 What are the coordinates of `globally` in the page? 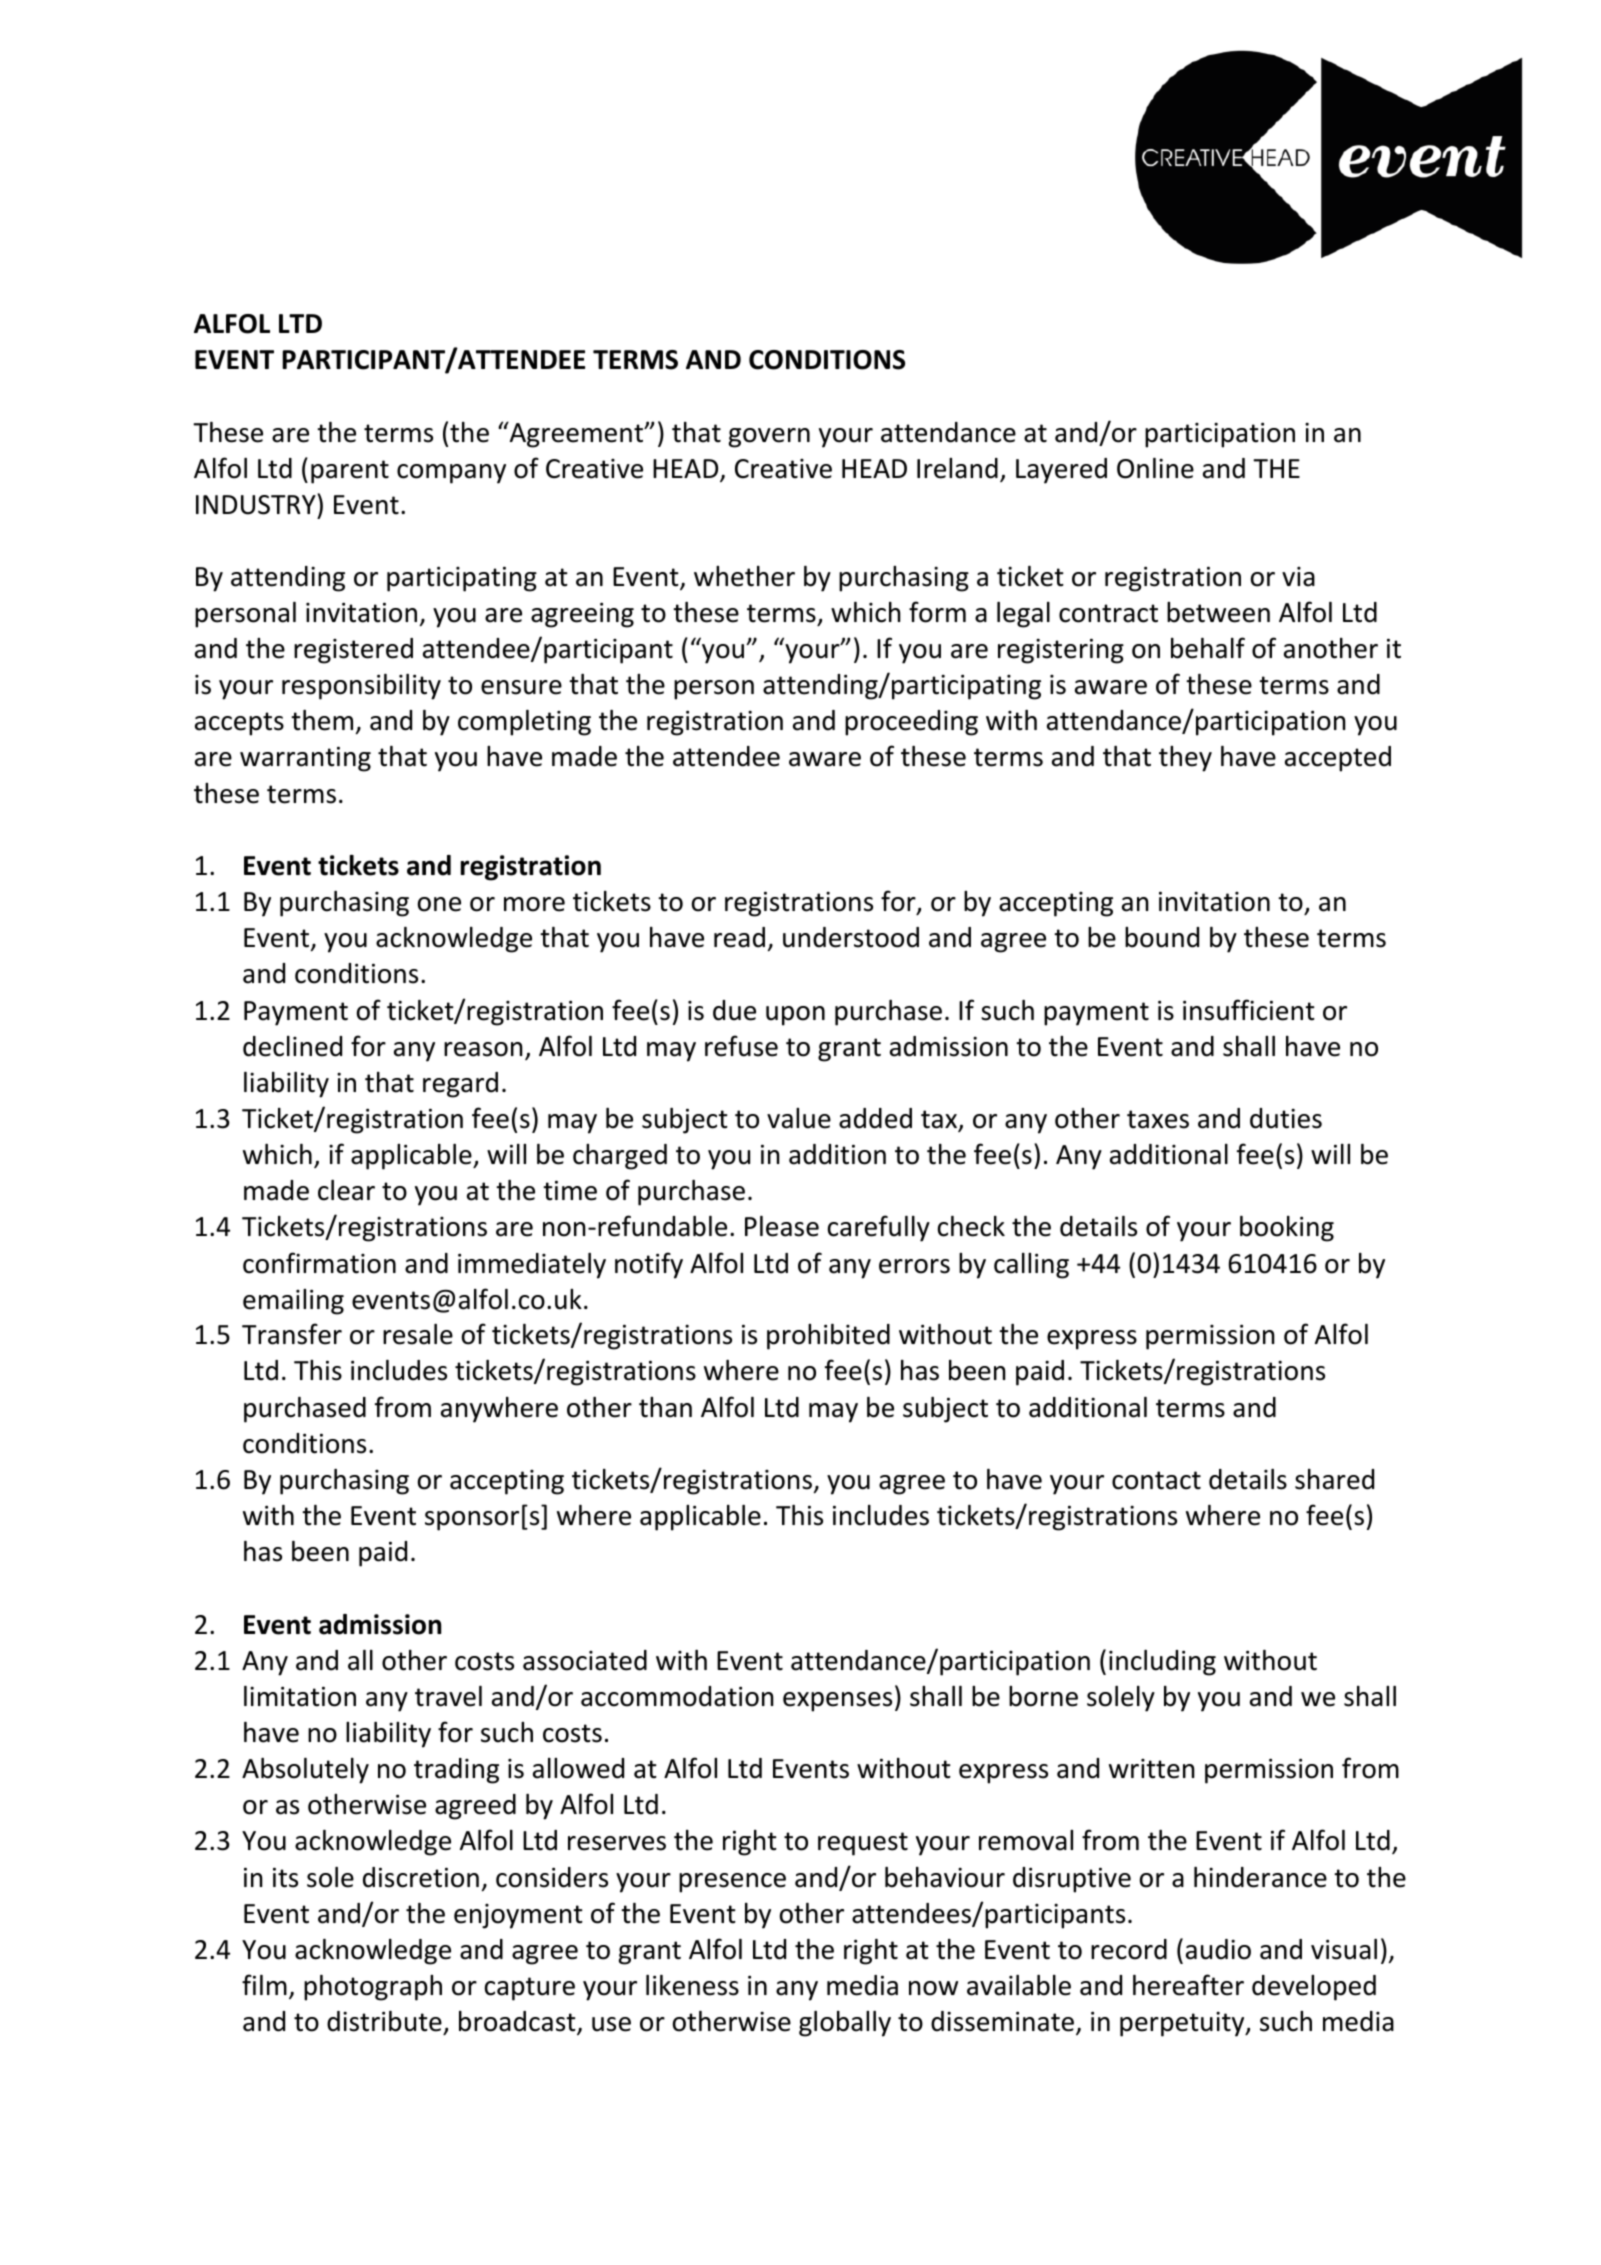 It's located at (845, 2024).
